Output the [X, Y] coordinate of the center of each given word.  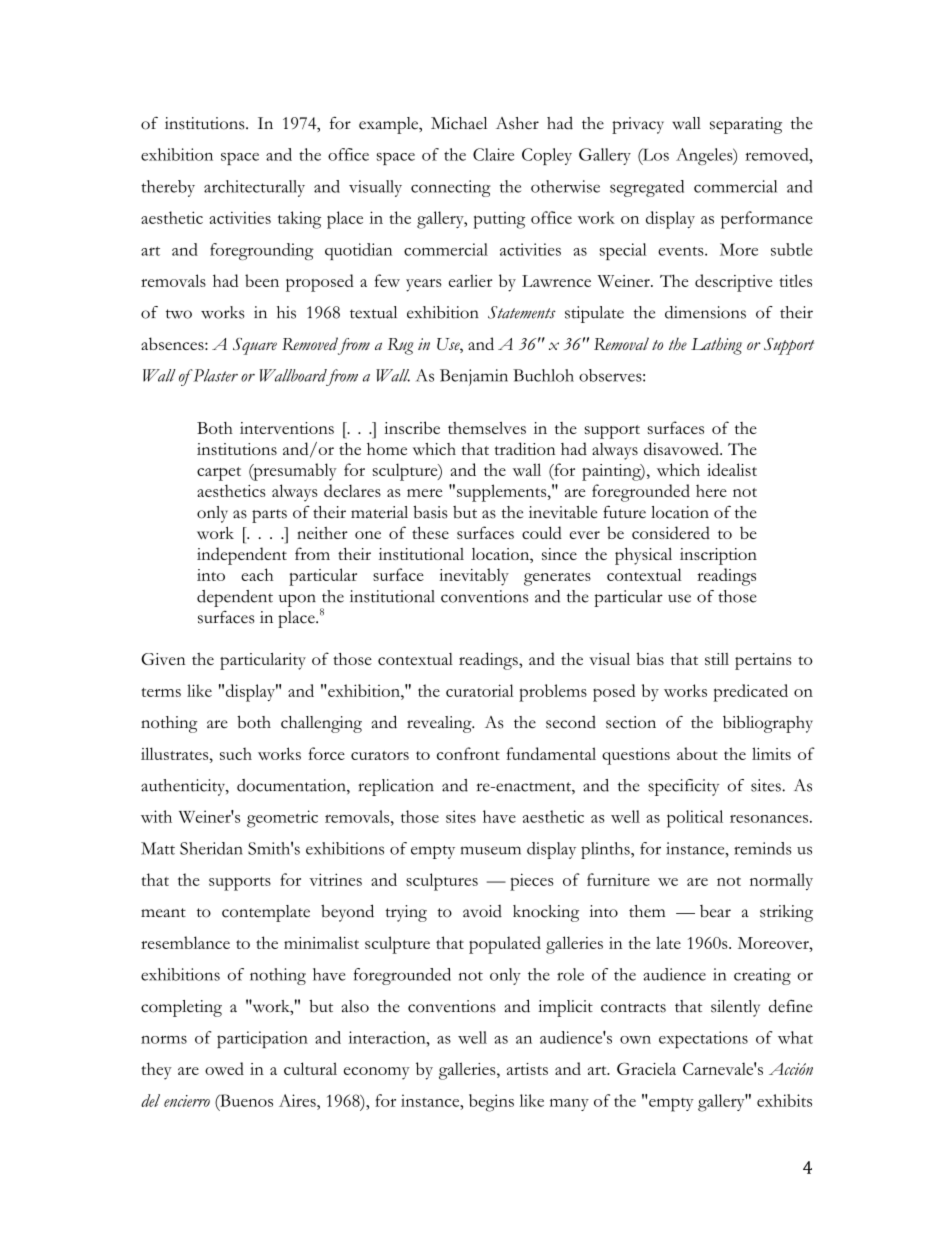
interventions [287, 428]
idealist [732, 469]
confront [468, 753]
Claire [493, 154]
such [236, 754]
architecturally [254, 188]
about [697, 753]
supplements [503, 493]
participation [262, 1039]
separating [746, 125]
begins [491, 1103]
